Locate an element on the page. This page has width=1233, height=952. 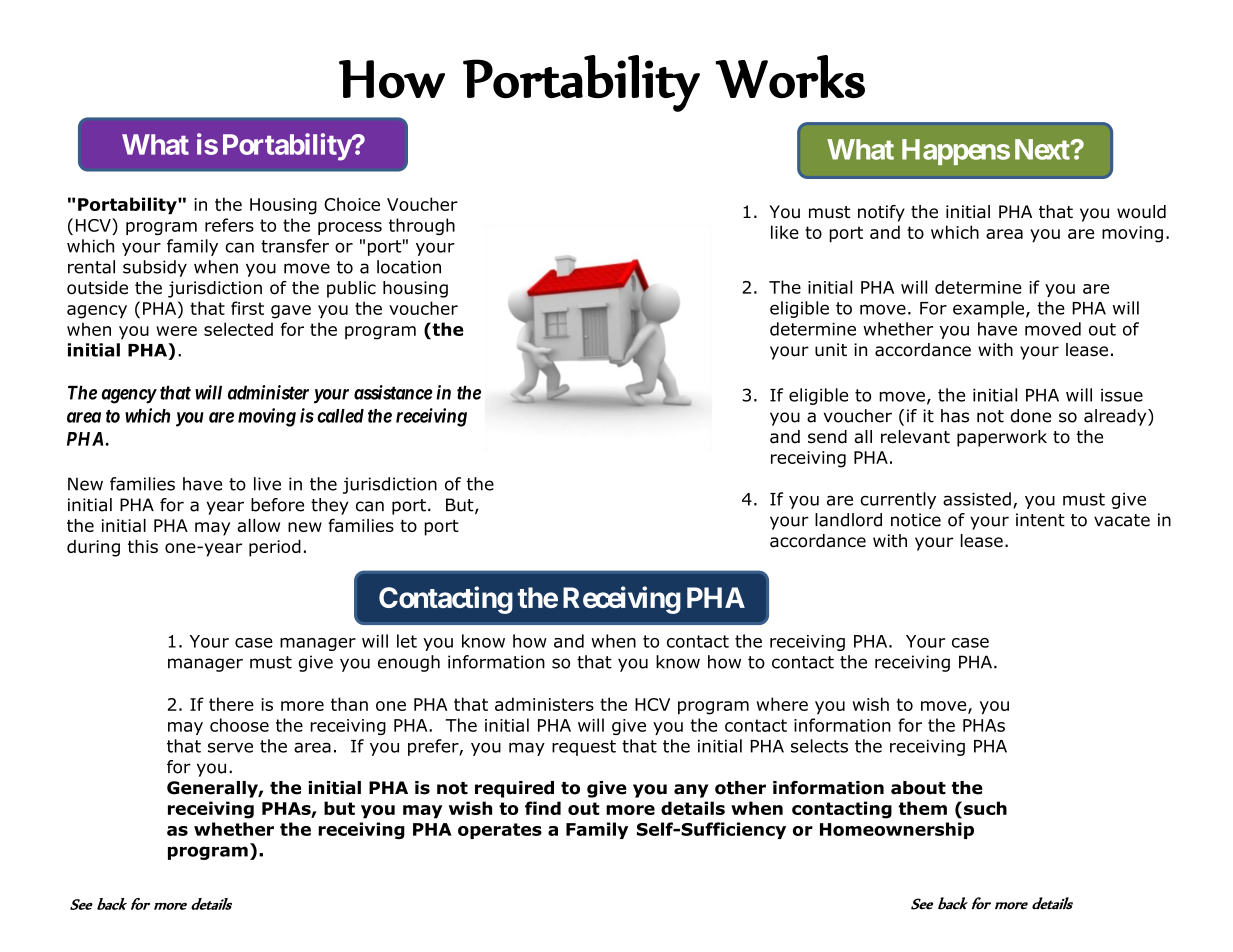
Choice is located at coordinates (352, 204).
